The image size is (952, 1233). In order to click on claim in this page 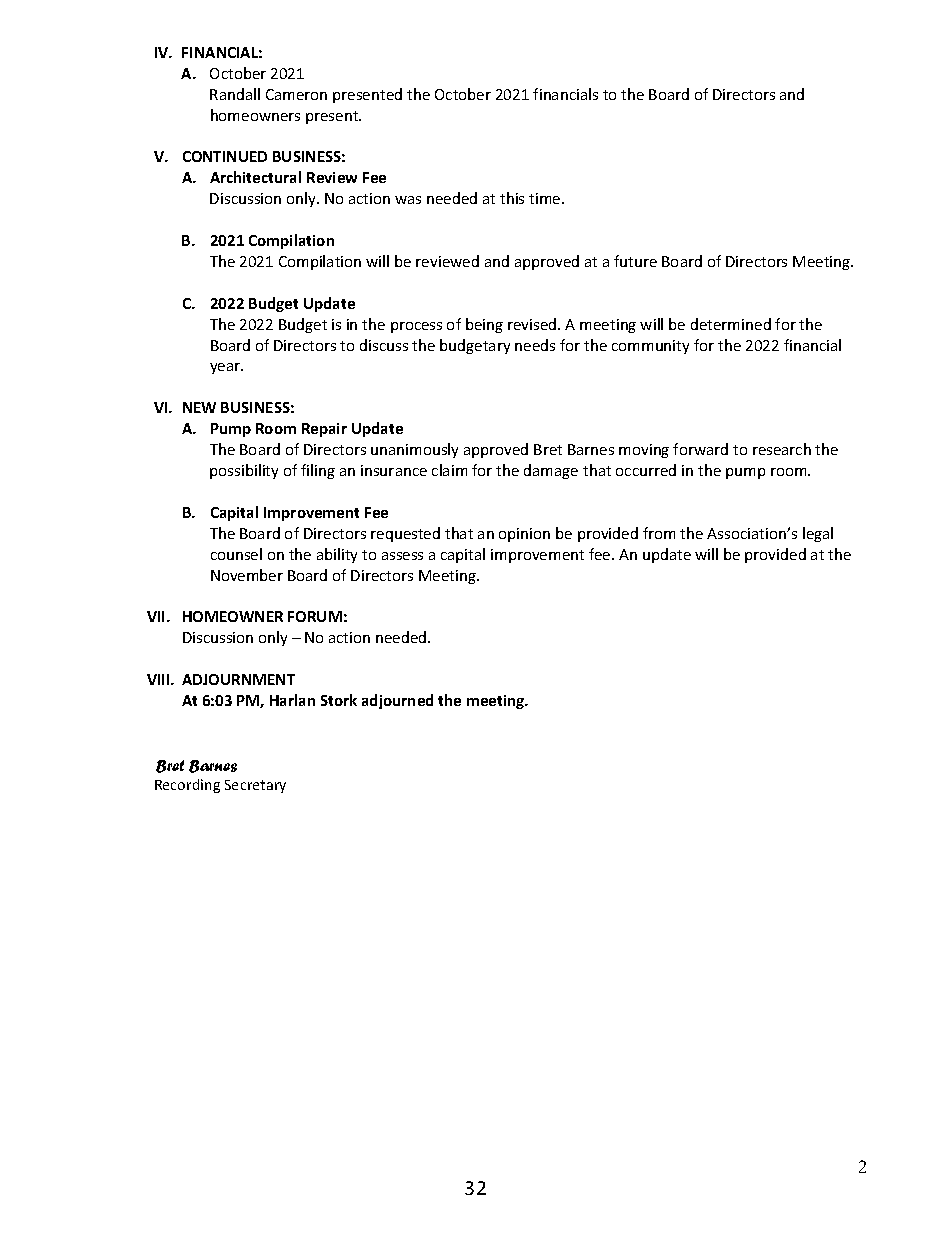, I will do `click(449, 470)`.
